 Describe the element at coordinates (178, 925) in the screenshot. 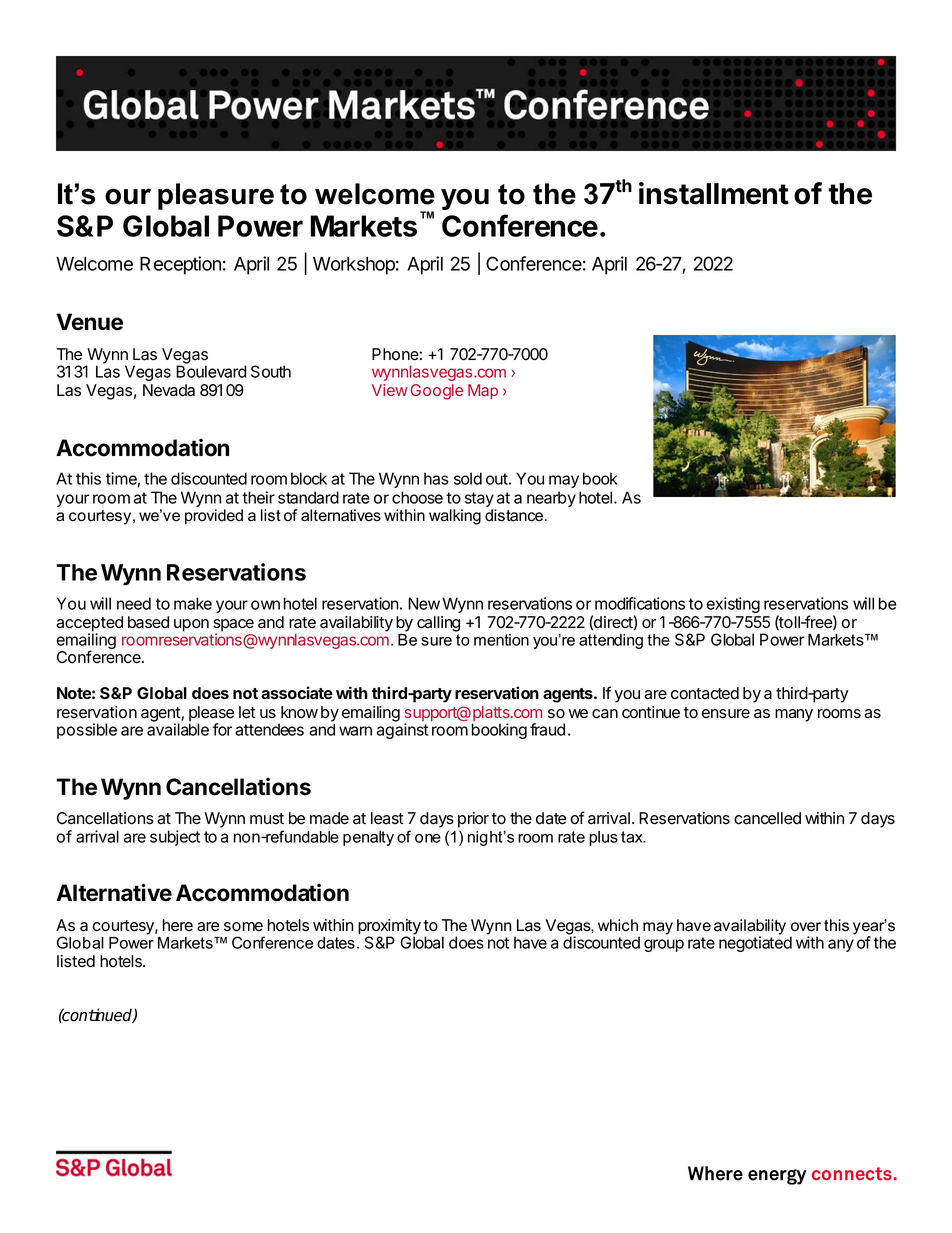

I see `here` at that location.
